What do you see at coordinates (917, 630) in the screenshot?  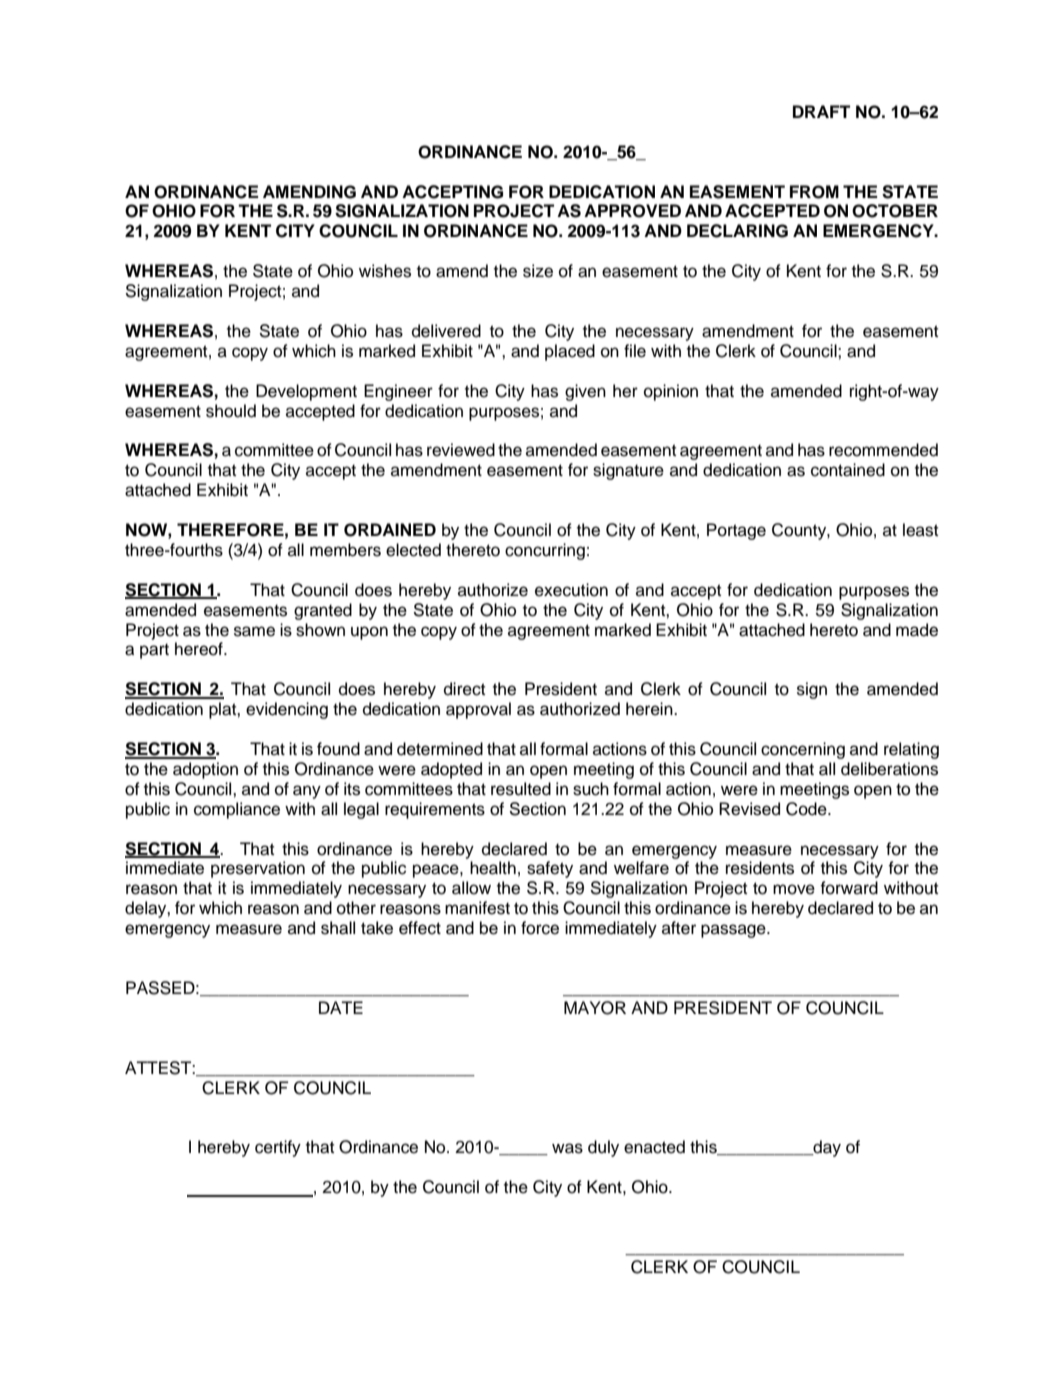 I see `made` at bounding box center [917, 630].
